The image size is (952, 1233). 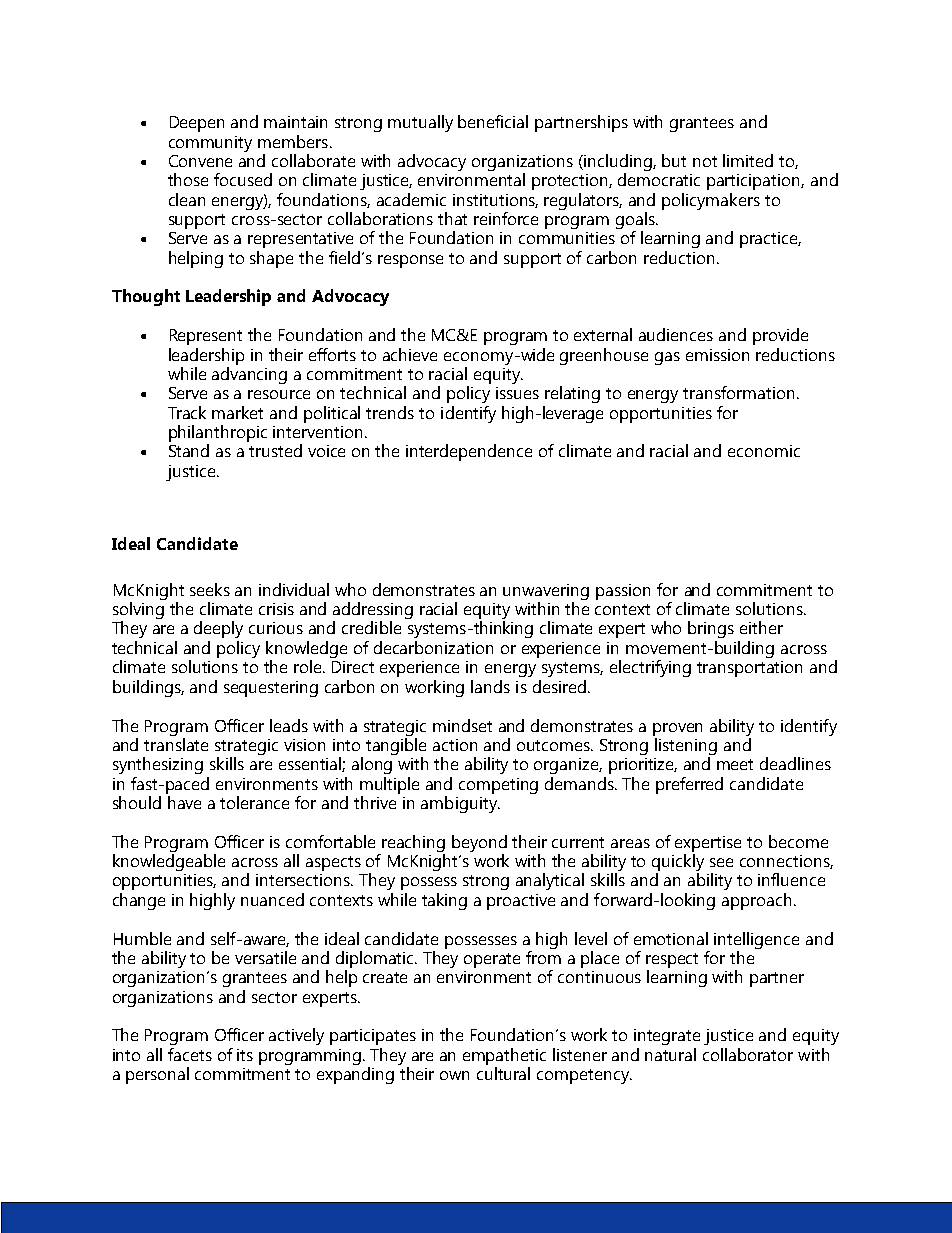 What do you see at coordinates (748, 1054) in the page?
I see `collaborator` at bounding box center [748, 1054].
